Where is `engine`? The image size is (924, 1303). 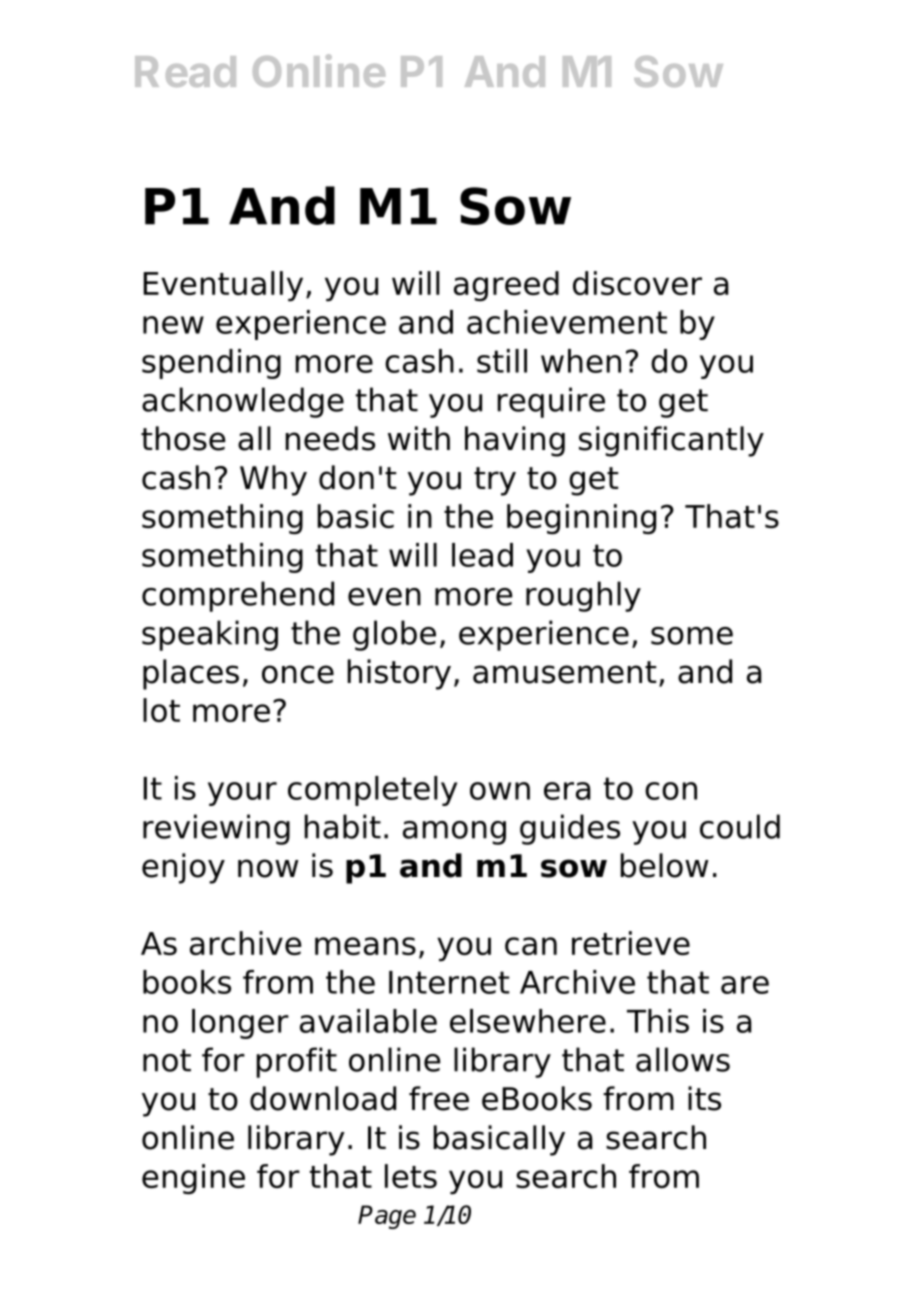 engine is located at coordinates (193, 1179).
